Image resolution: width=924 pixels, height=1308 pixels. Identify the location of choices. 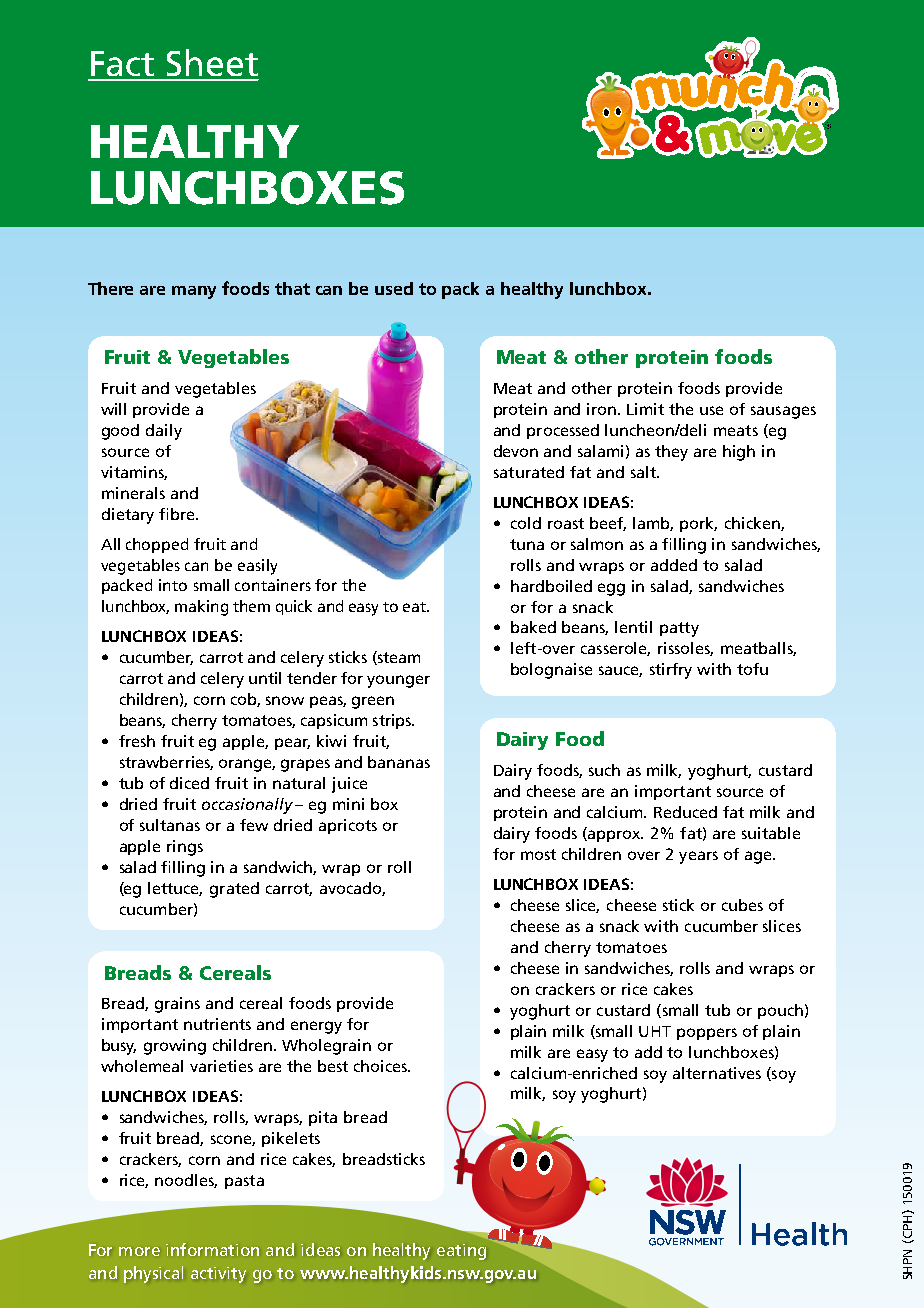
(381, 1066).
